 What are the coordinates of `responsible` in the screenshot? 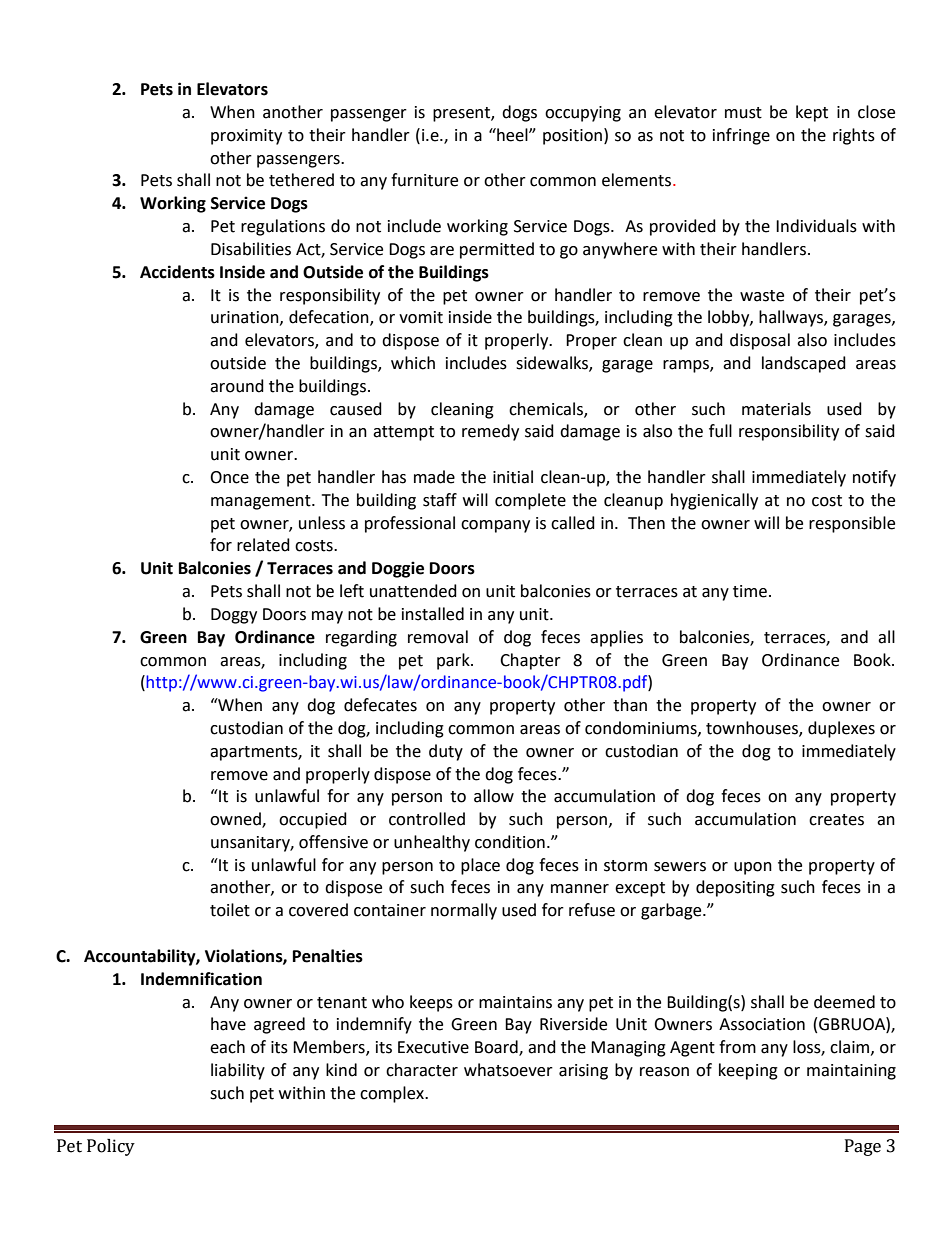 It's located at (852, 524).
